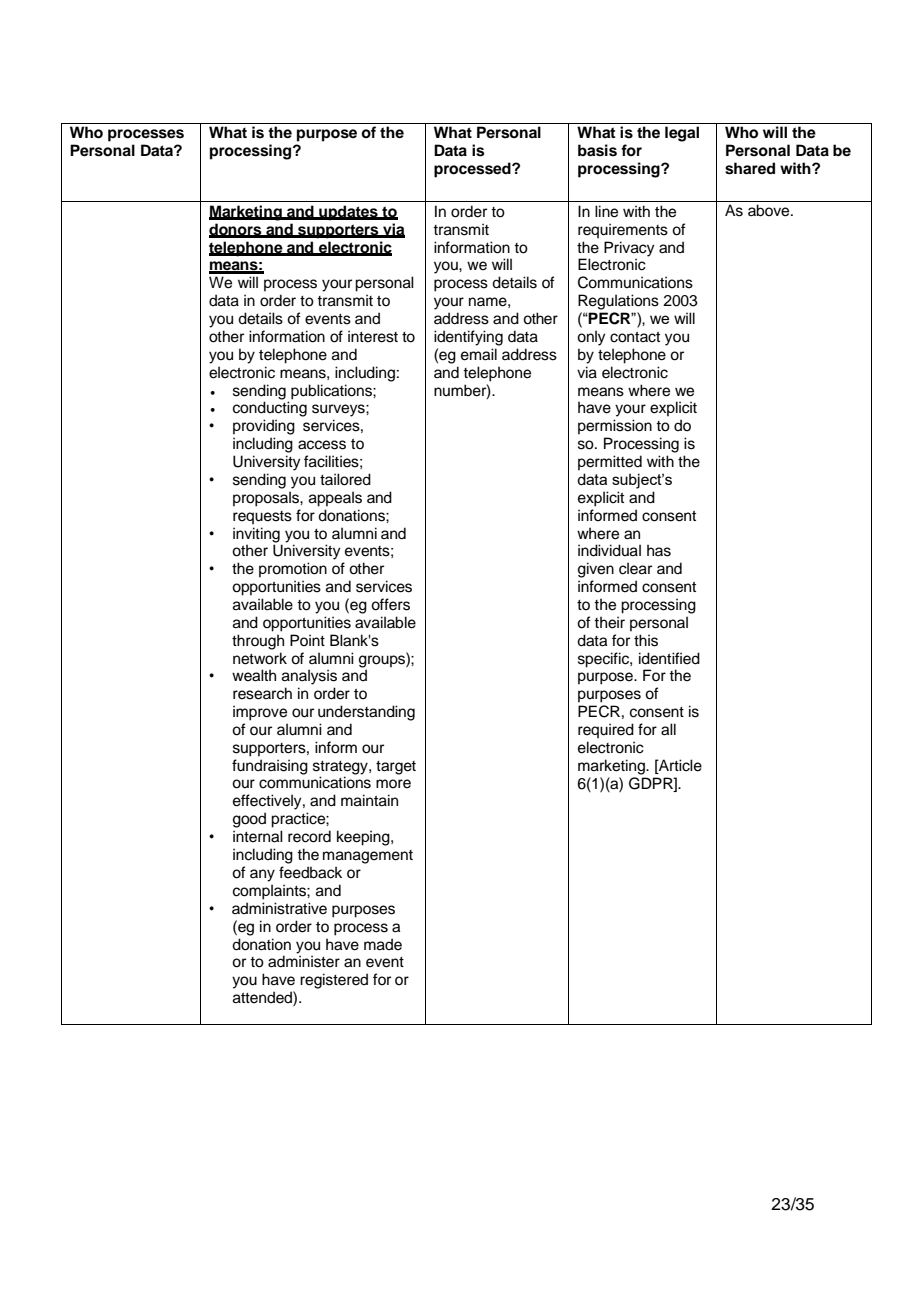 The height and width of the screenshot is (1308, 924). What do you see at coordinates (373, 336) in the screenshot?
I see `interest` at bounding box center [373, 336].
